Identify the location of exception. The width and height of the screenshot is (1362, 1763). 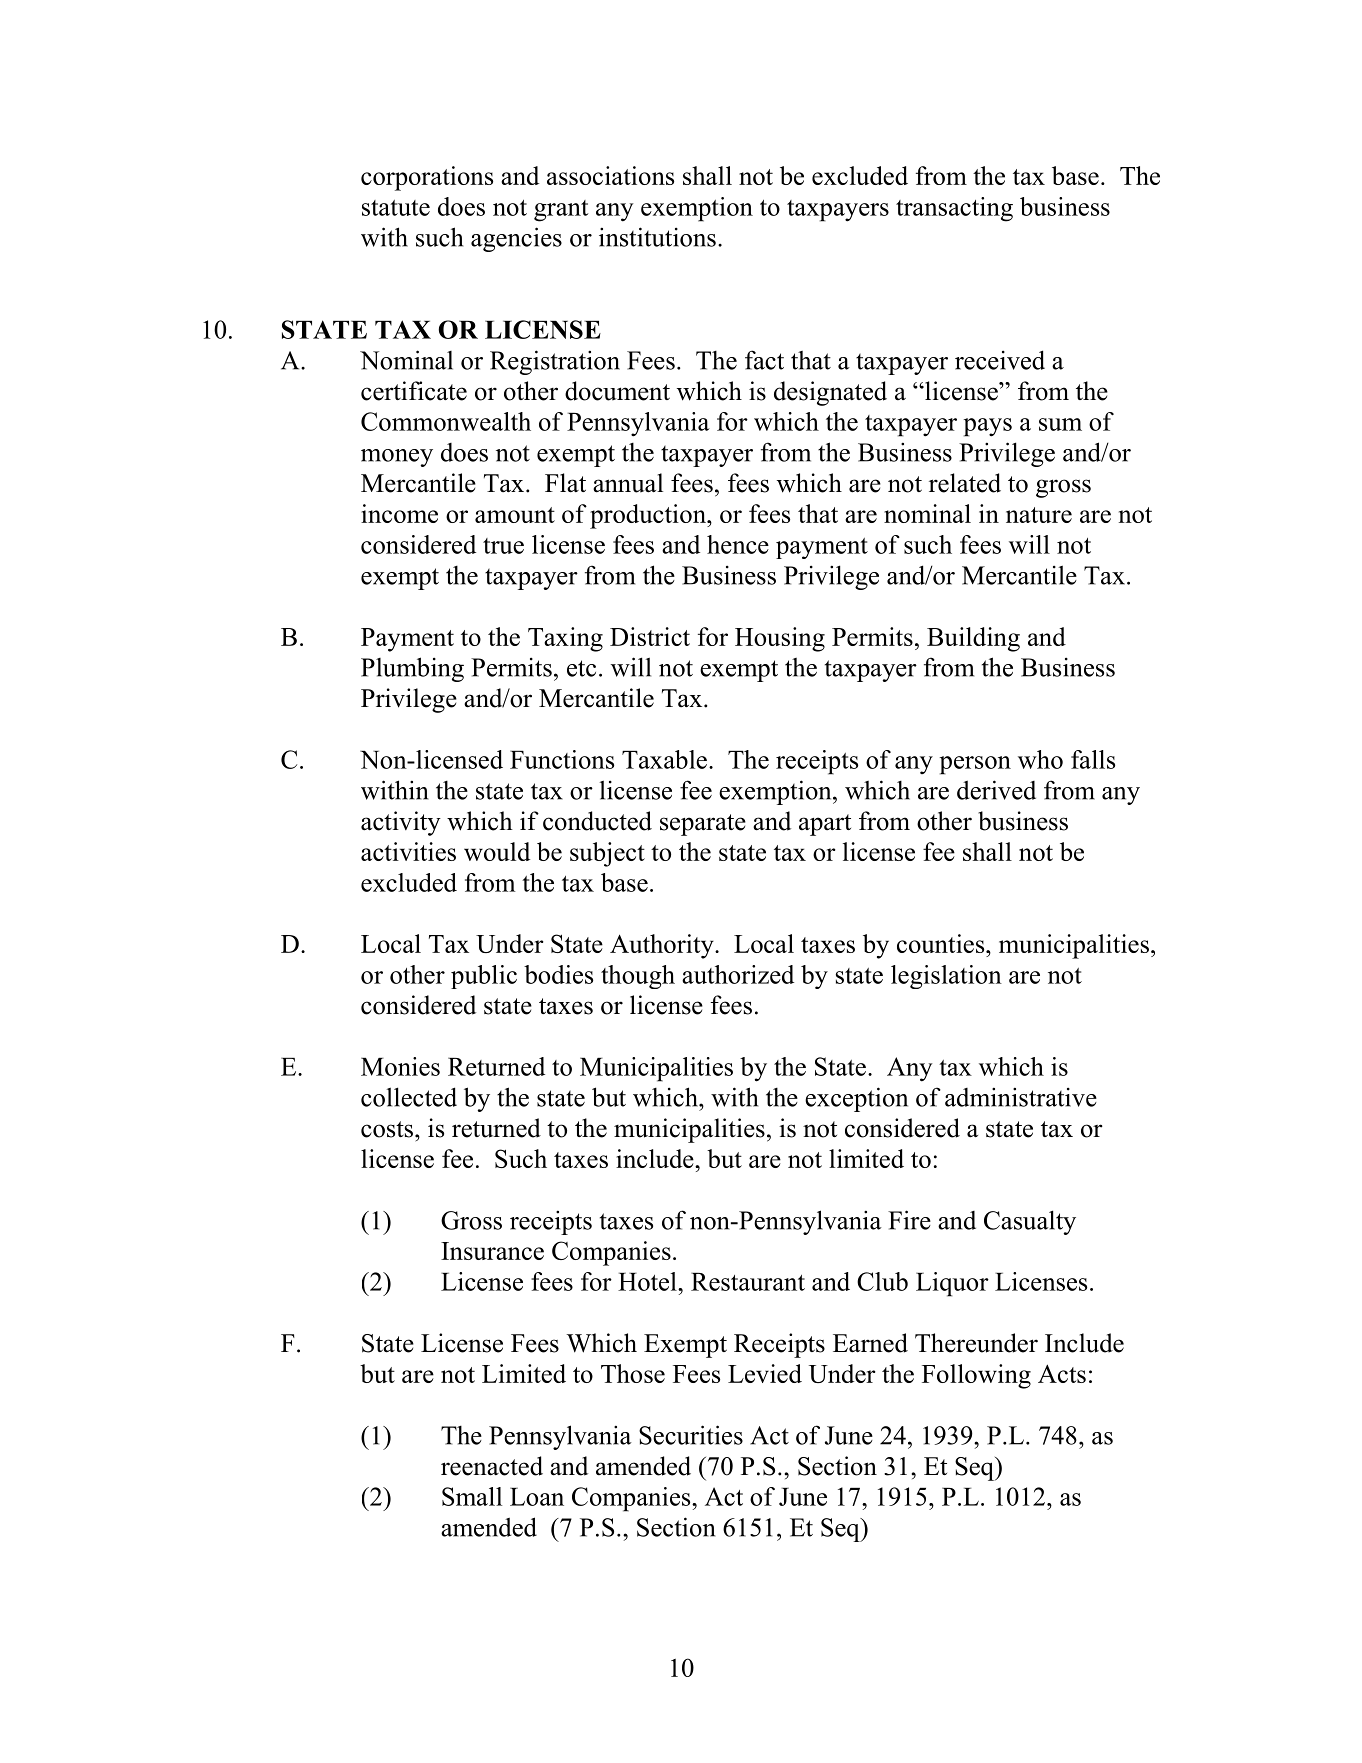
(856, 1099).
